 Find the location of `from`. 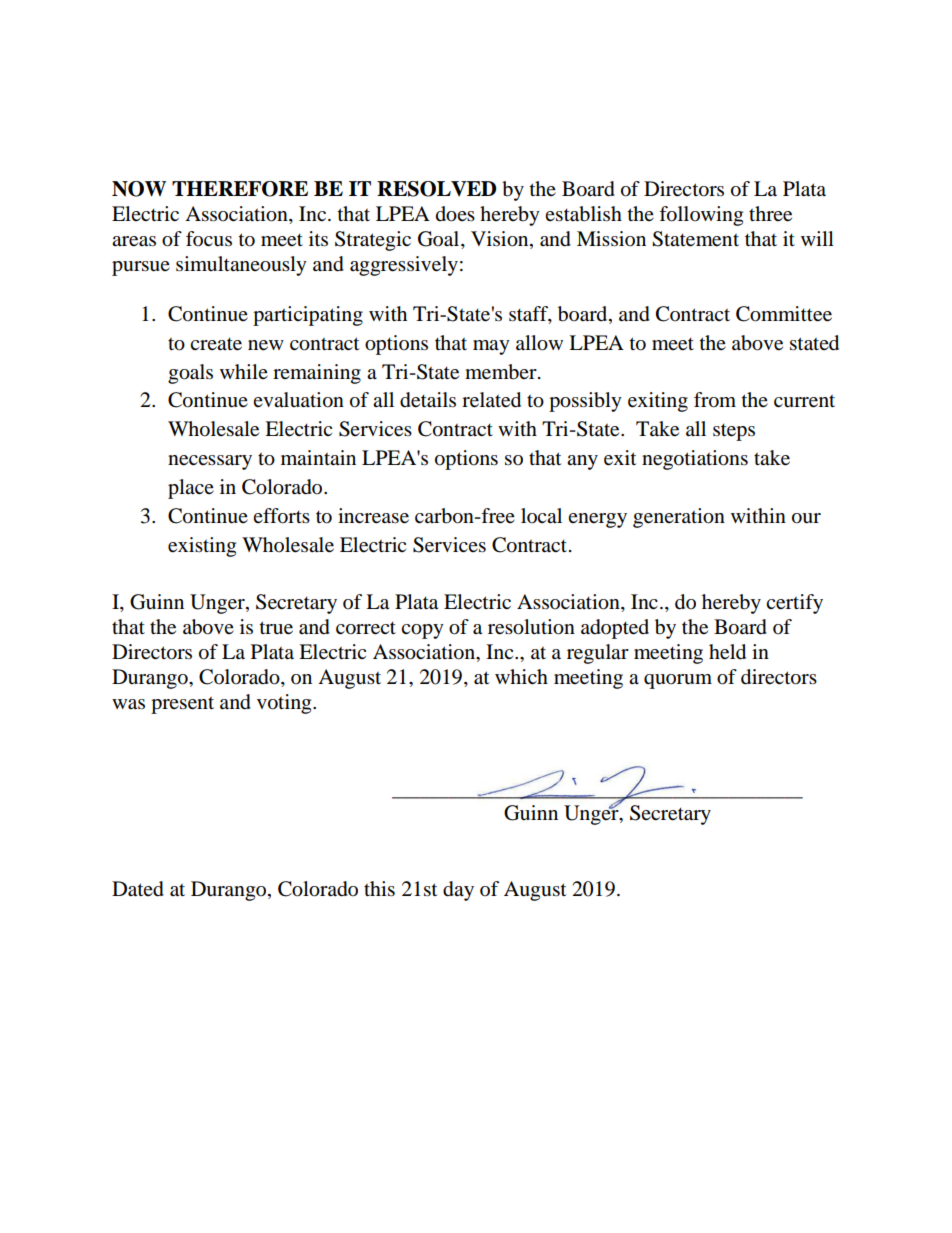

from is located at coordinates (715, 400).
